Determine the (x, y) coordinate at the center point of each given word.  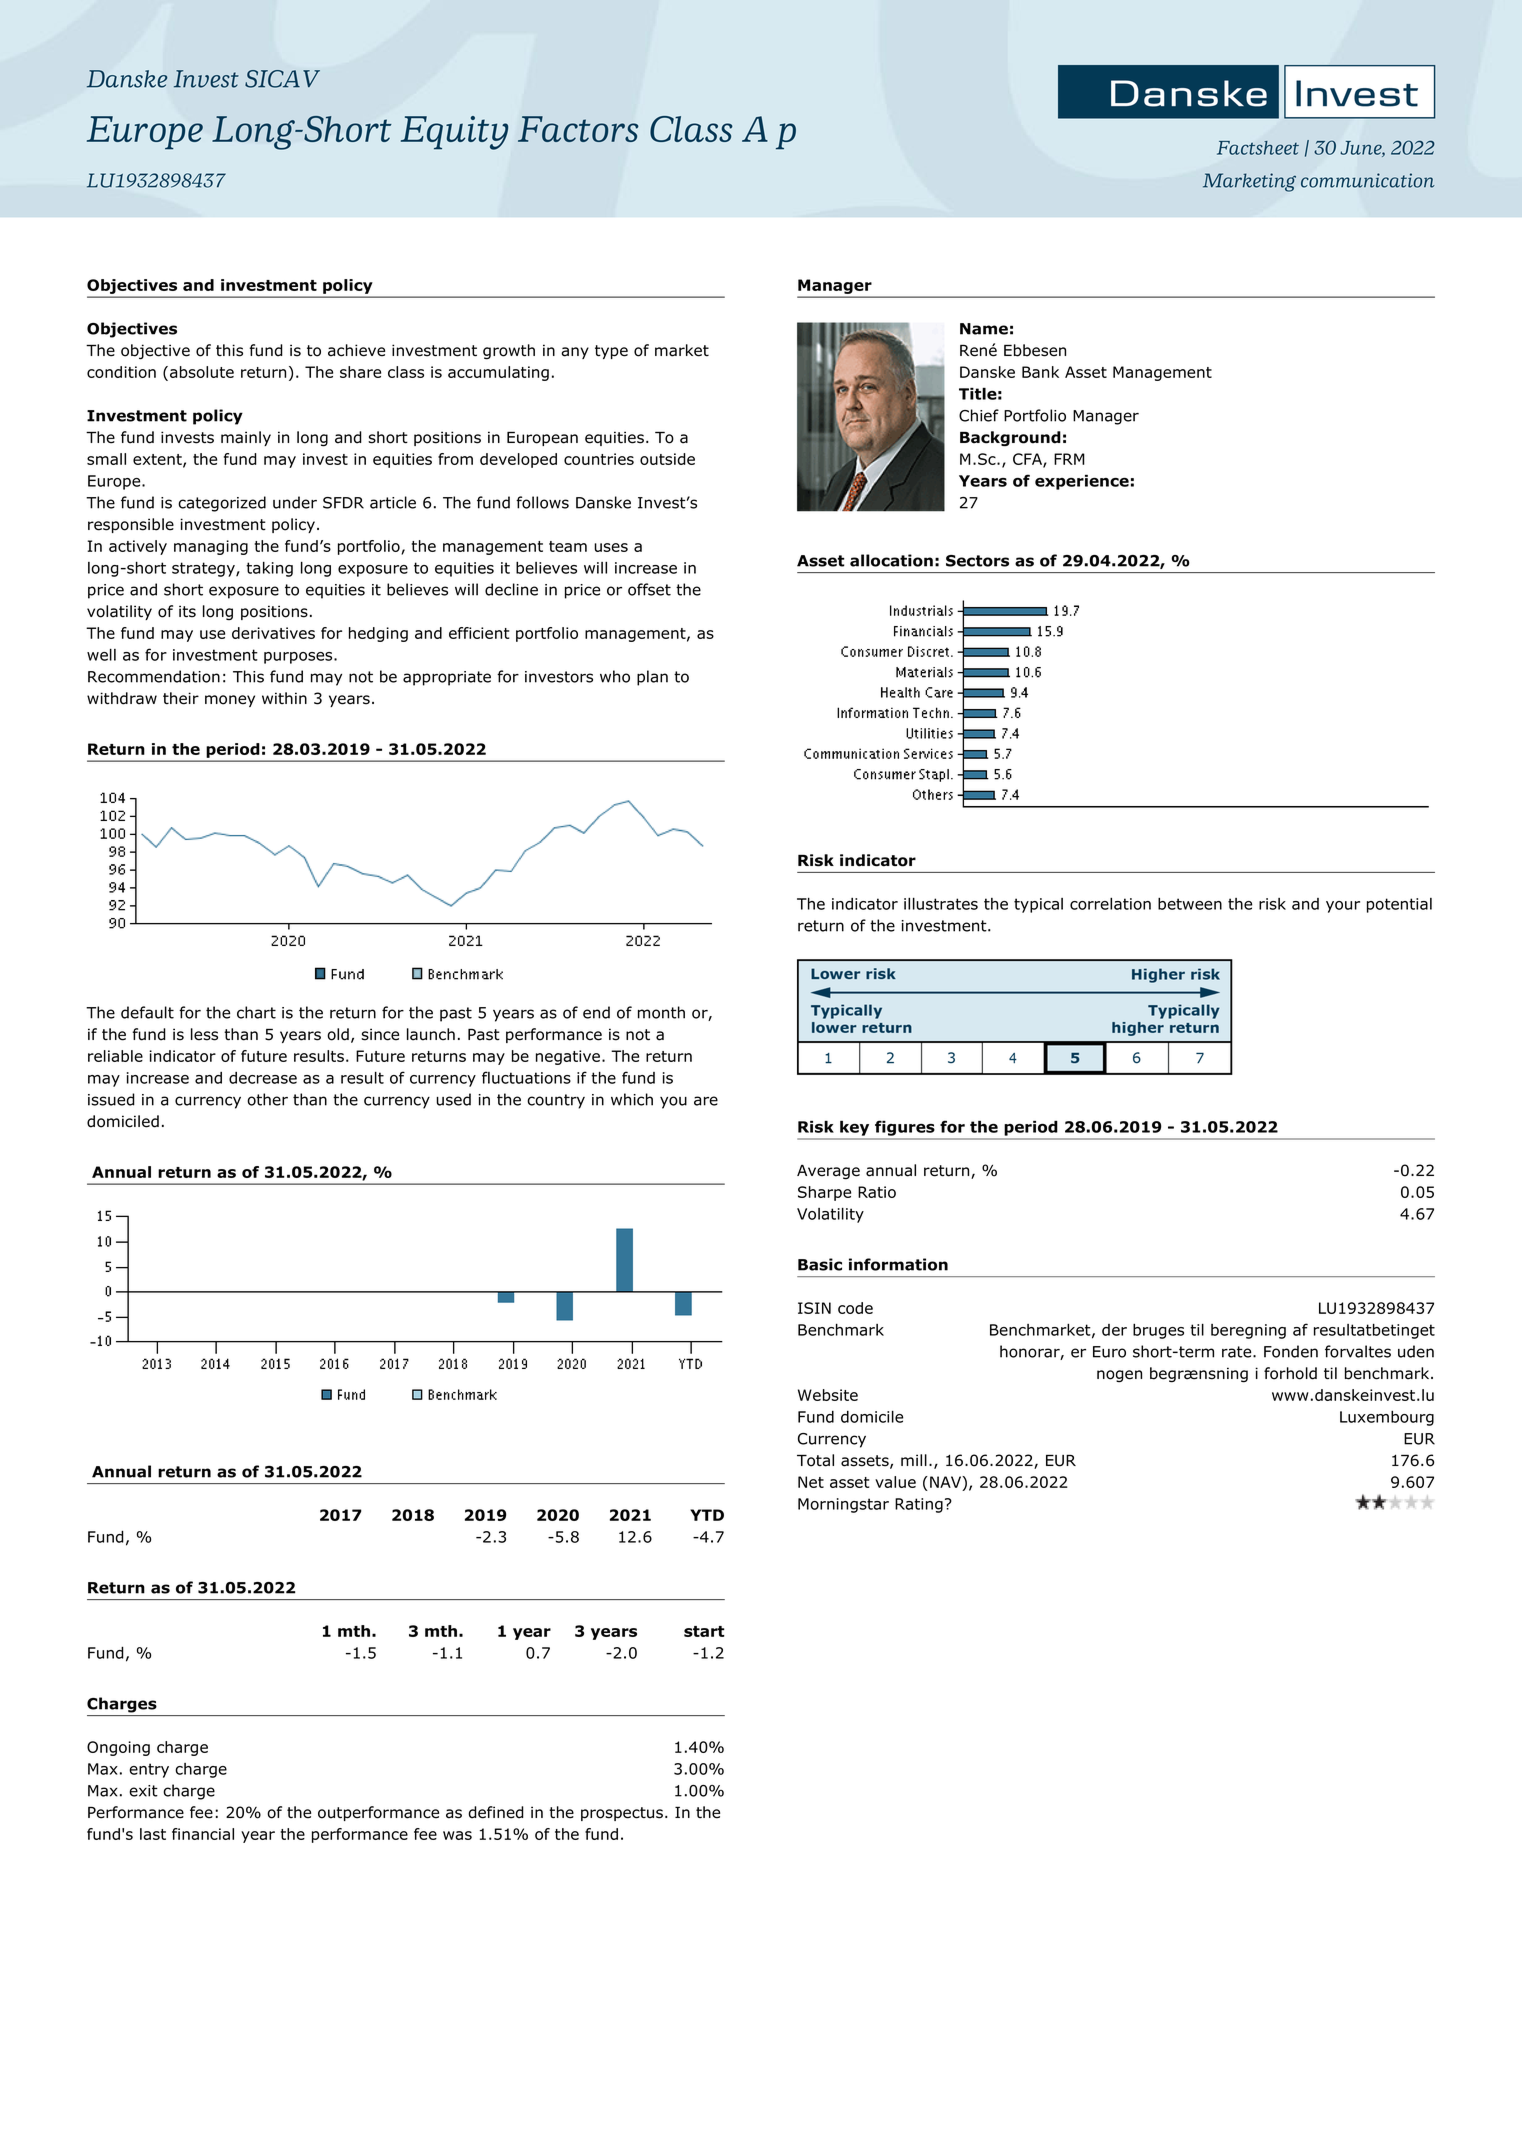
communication (1368, 180)
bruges (1158, 1331)
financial (203, 1834)
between (1190, 904)
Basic (820, 1264)
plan (652, 678)
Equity (454, 133)
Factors (578, 129)
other (267, 1099)
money (230, 701)
